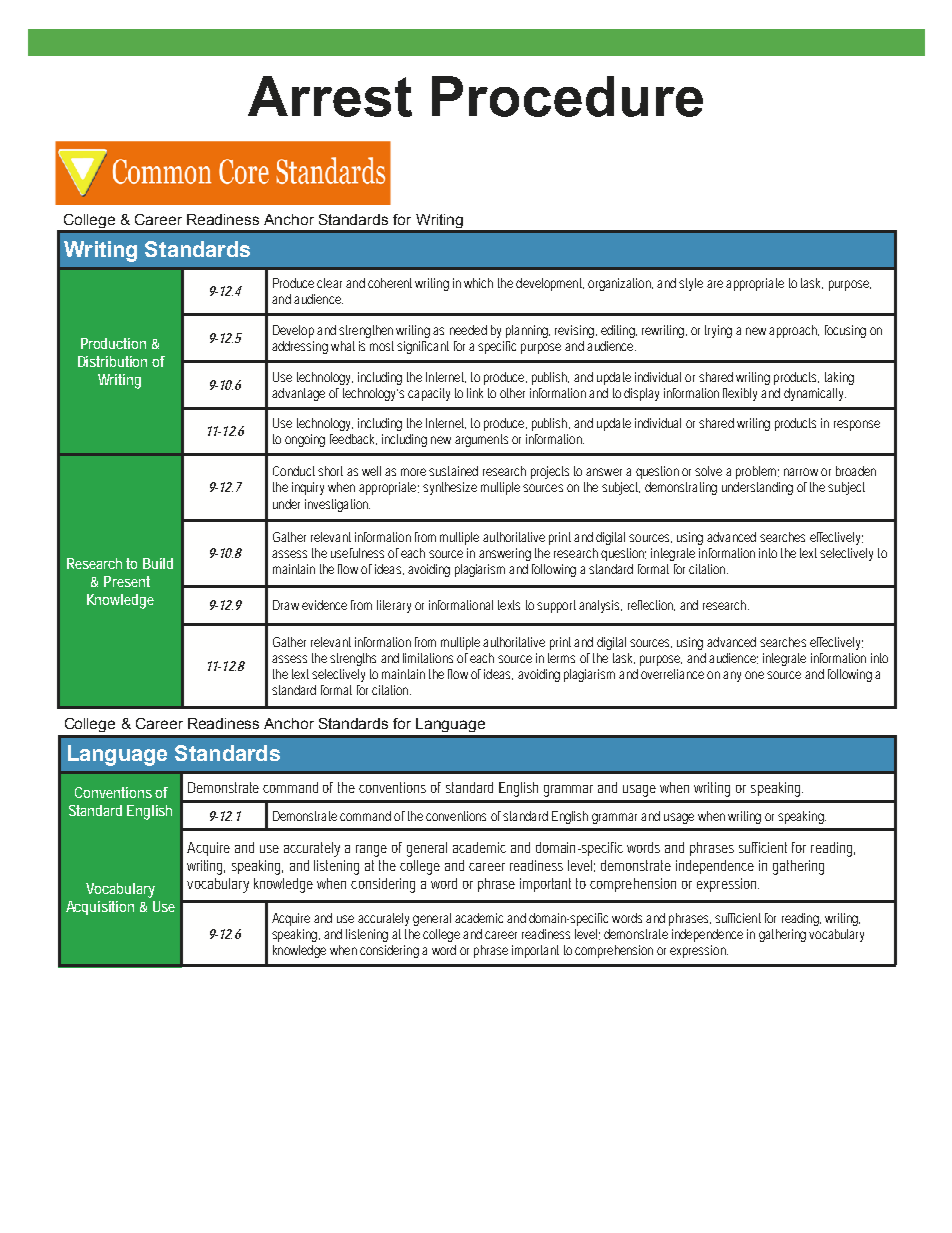 This image has width=952, height=1233. What do you see at coordinates (100, 908) in the image?
I see `Acquisition` at bounding box center [100, 908].
